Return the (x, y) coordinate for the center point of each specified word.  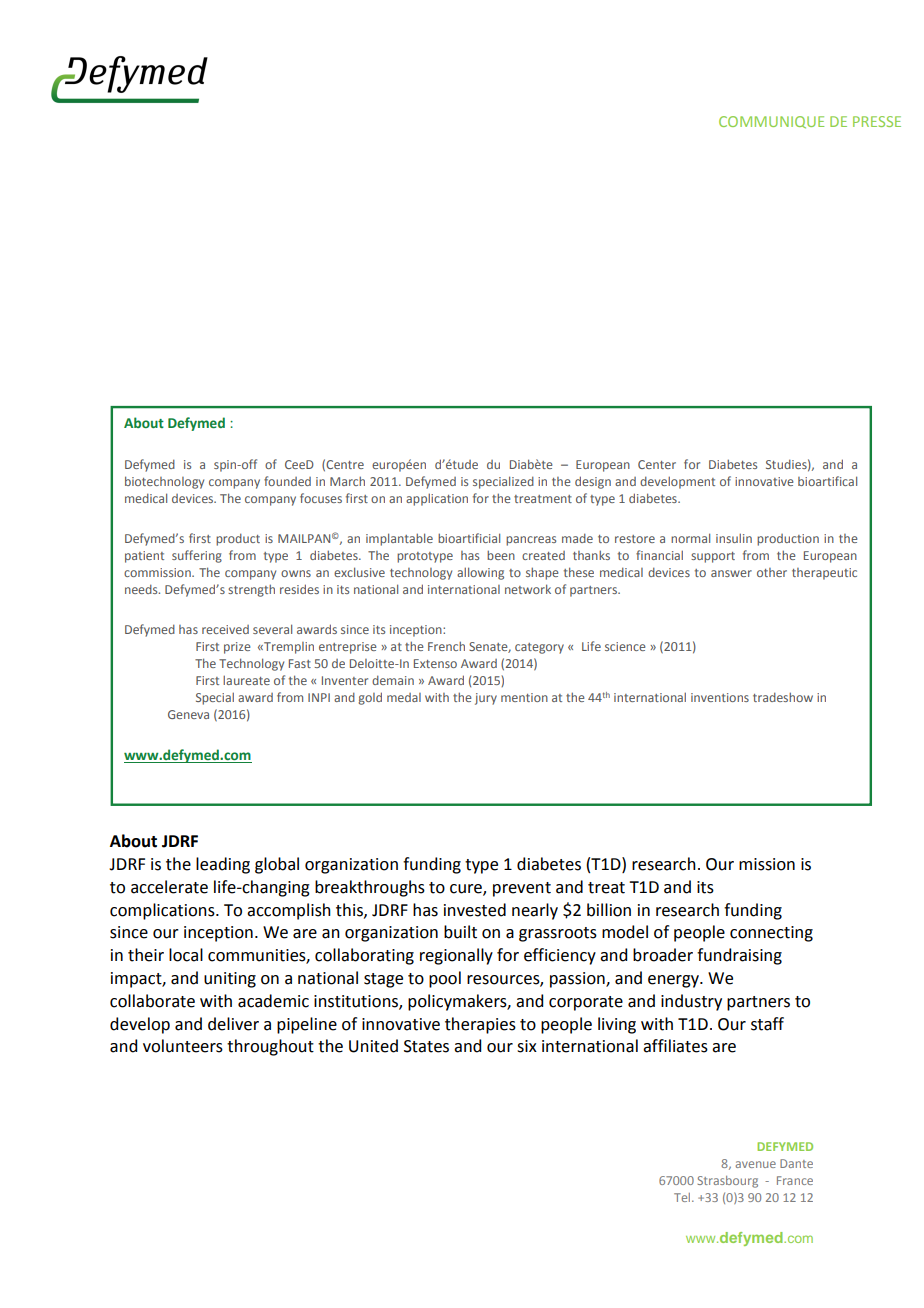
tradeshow (783, 697)
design (593, 482)
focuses (321, 498)
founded (287, 481)
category (539, 648)
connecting (771, 934)
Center (657, 464)
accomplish (289, 911)
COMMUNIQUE (771, 122)
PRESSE (877, 121)
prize (237, 648)
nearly (535, 911)
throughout (270, 1047)
